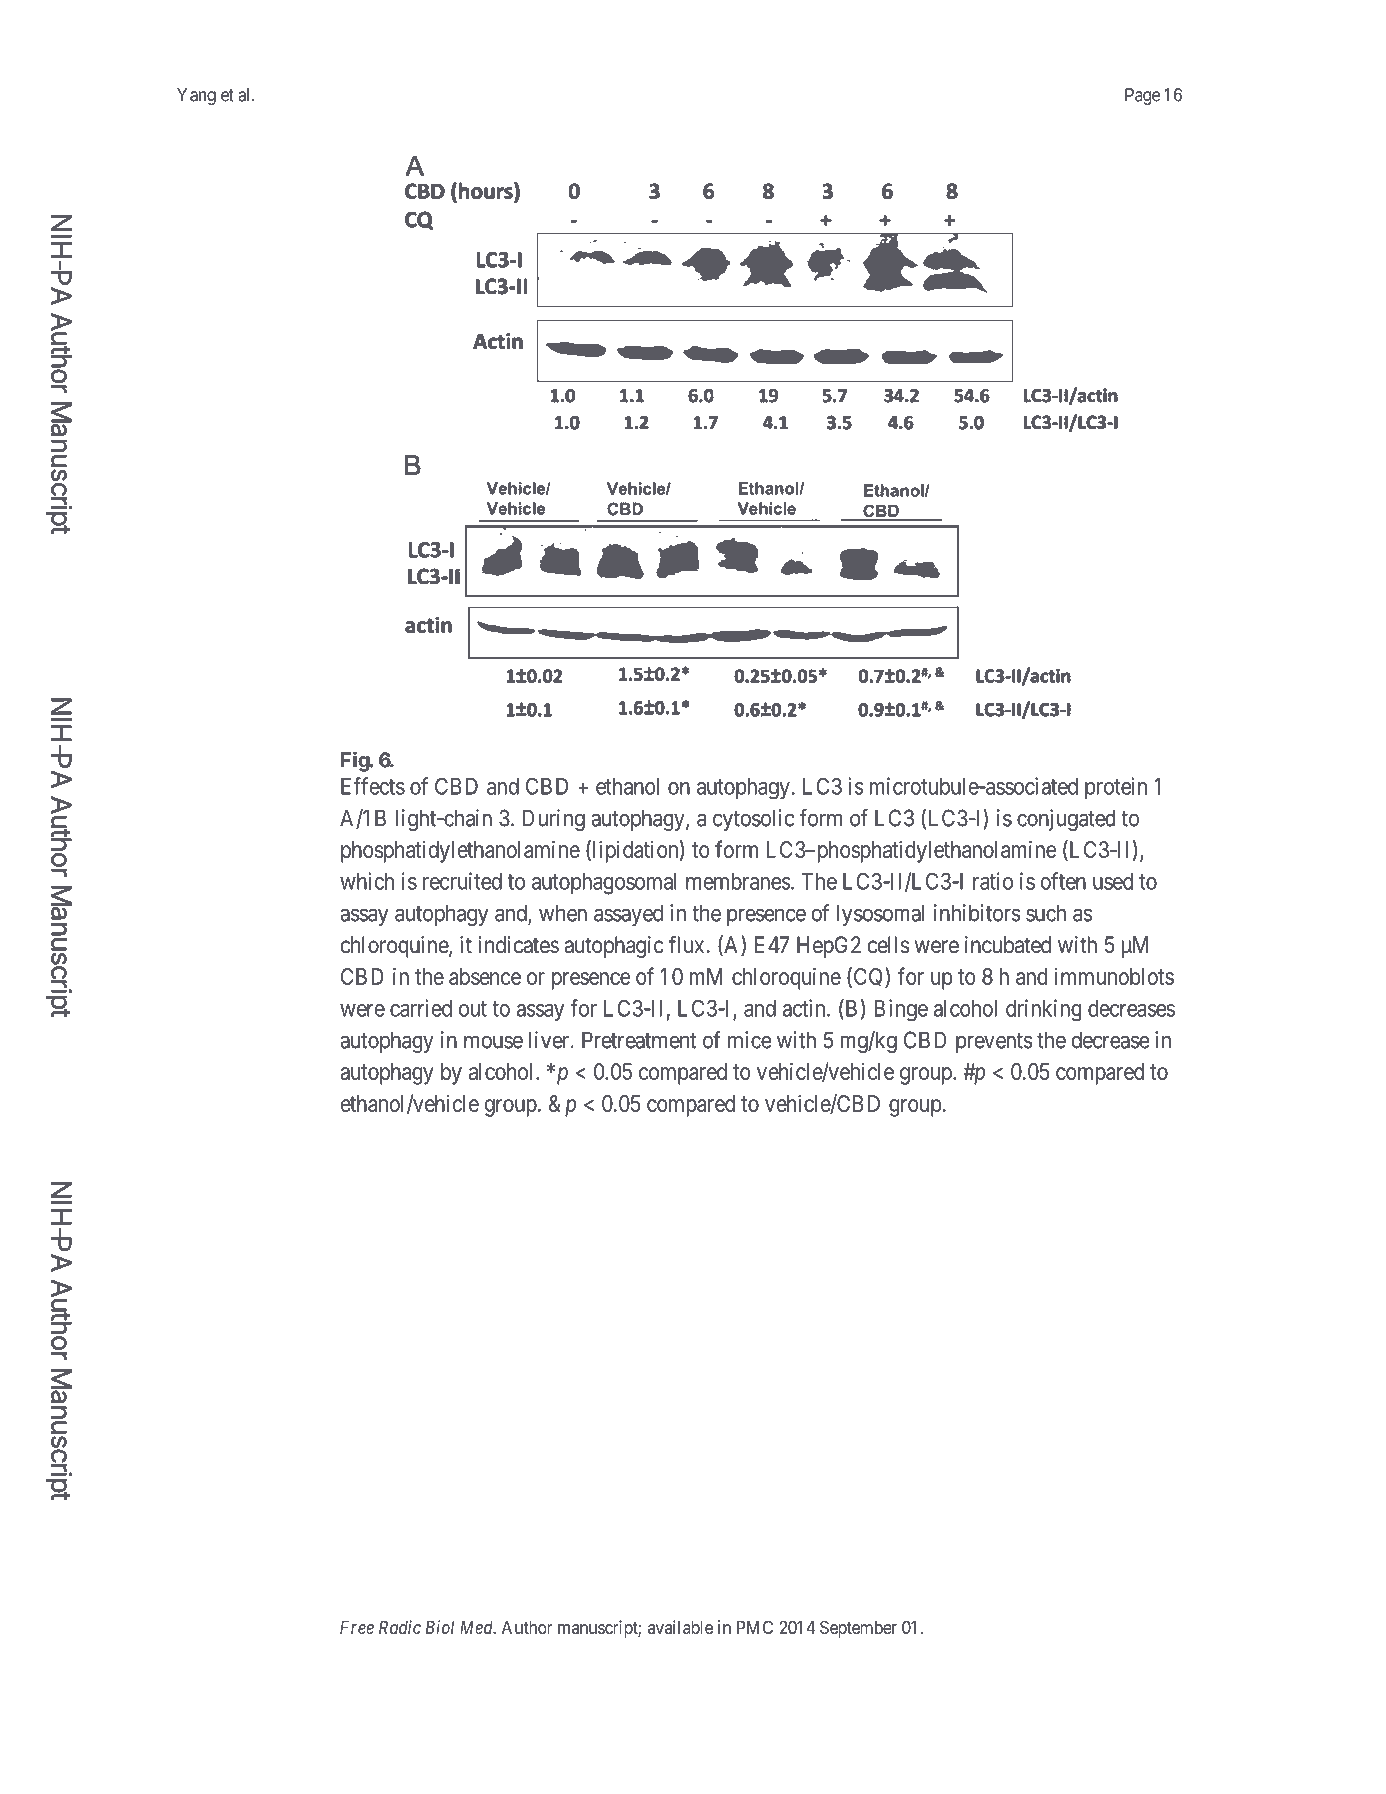 The height and width of the screenshot is (1794, 1386). Describe the element at coordinates (196, 96) in the screenshot. I see `Yang` at that location.
